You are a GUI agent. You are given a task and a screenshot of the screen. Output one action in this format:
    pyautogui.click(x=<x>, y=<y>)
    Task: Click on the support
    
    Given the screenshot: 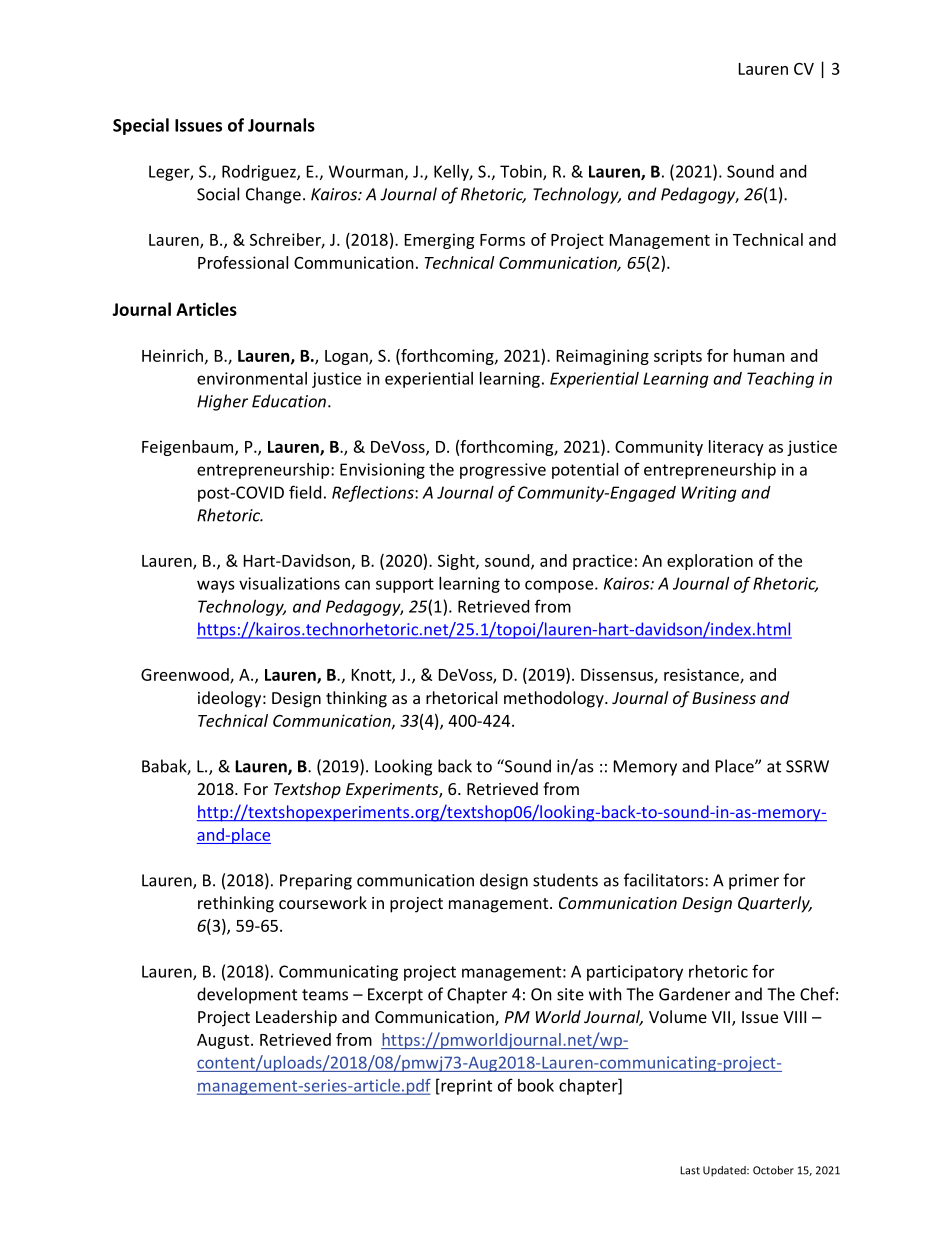 What is the action you would take?
    pyautogui.click(x=405, y=585)
